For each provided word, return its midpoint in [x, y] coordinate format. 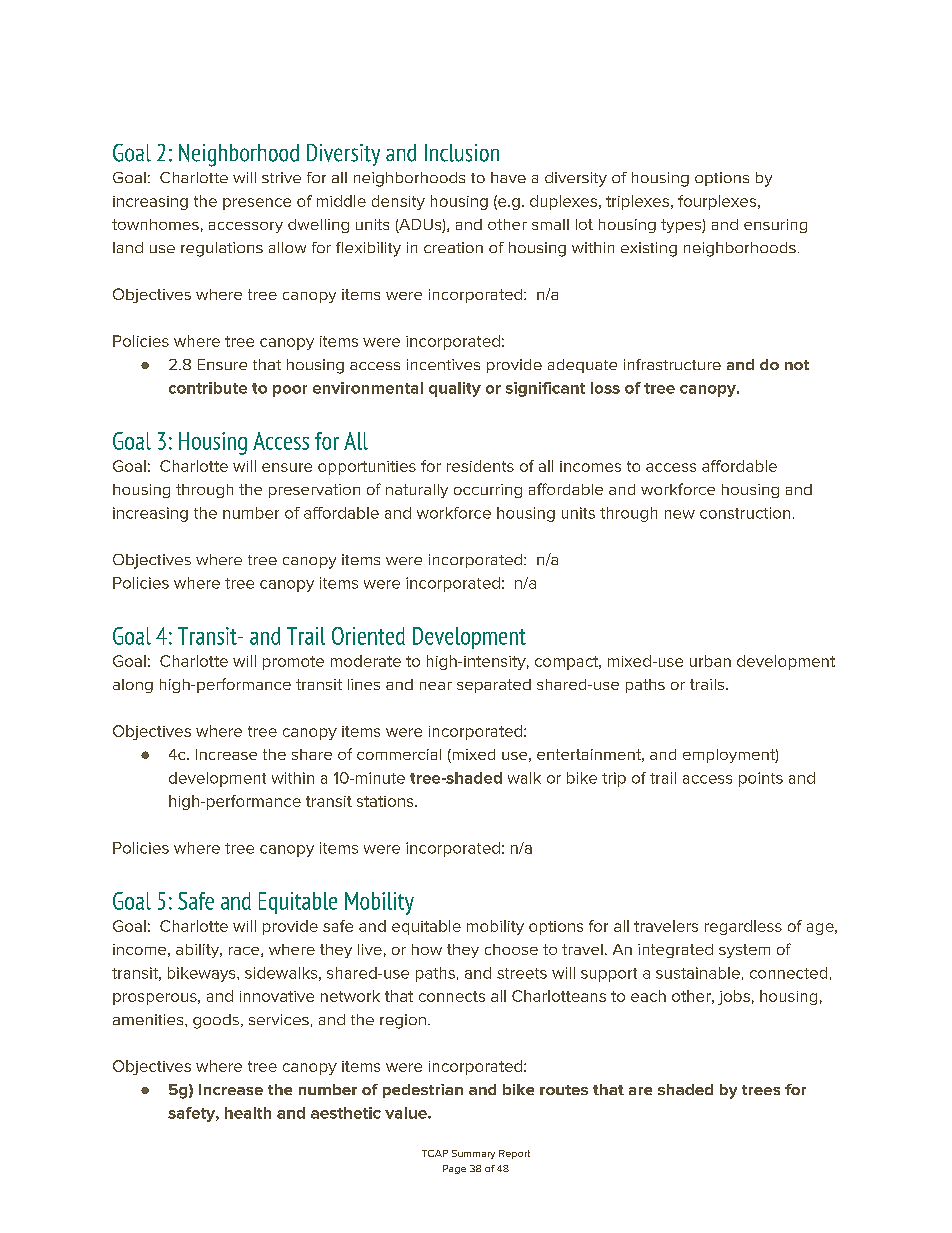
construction [745, 513]
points [761, 779]
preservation [314, 491]
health [248, 1113]
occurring [488, 491]
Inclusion [462, 153]
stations [386, 801]
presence [257, 204]
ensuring [775, 226]
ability [199, 951]
